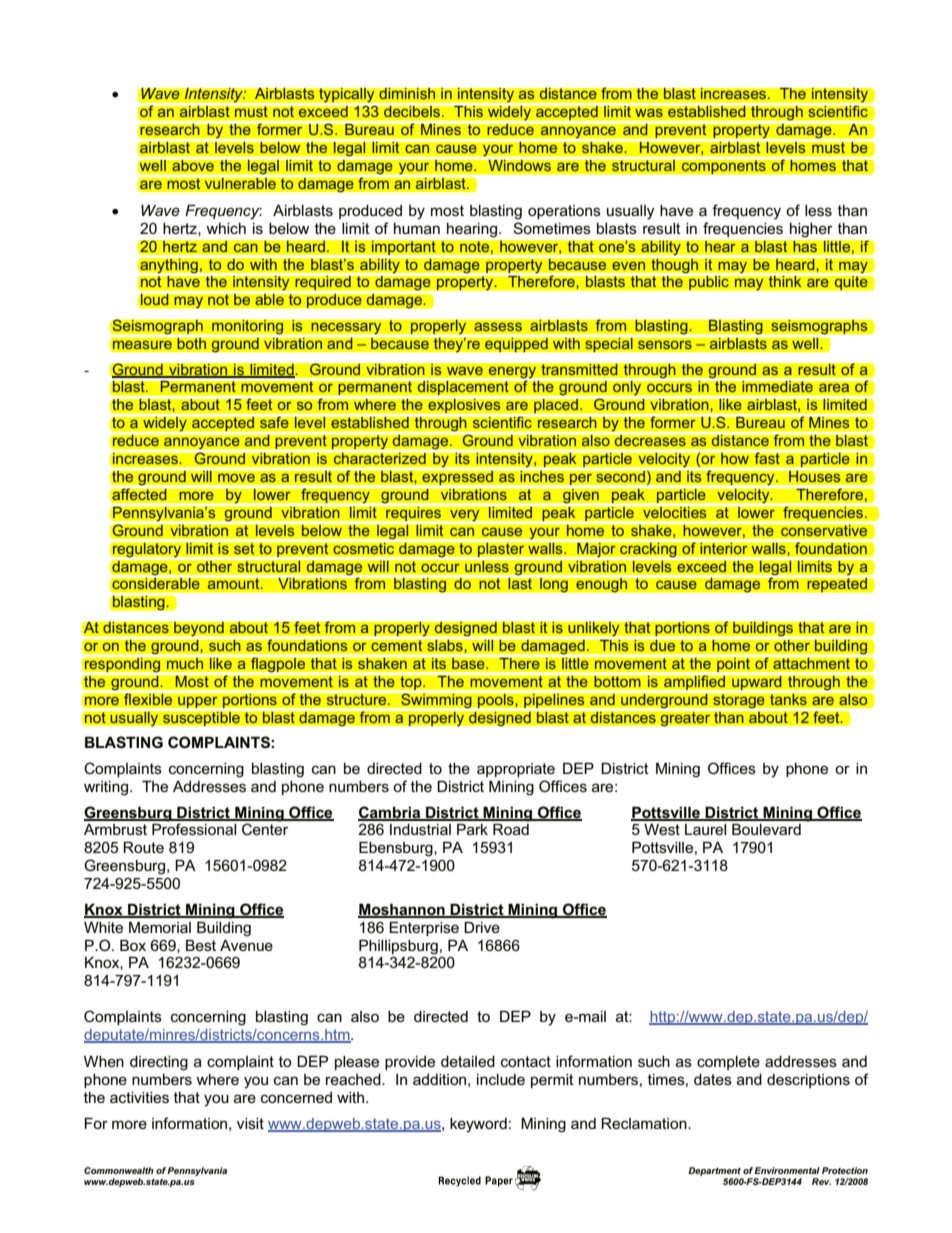 This screenshot has width=952, height=1233. What do you see at coordinates (458, 478) in the screenshot?
I see `expressed` at bounding box center [458, 478].
